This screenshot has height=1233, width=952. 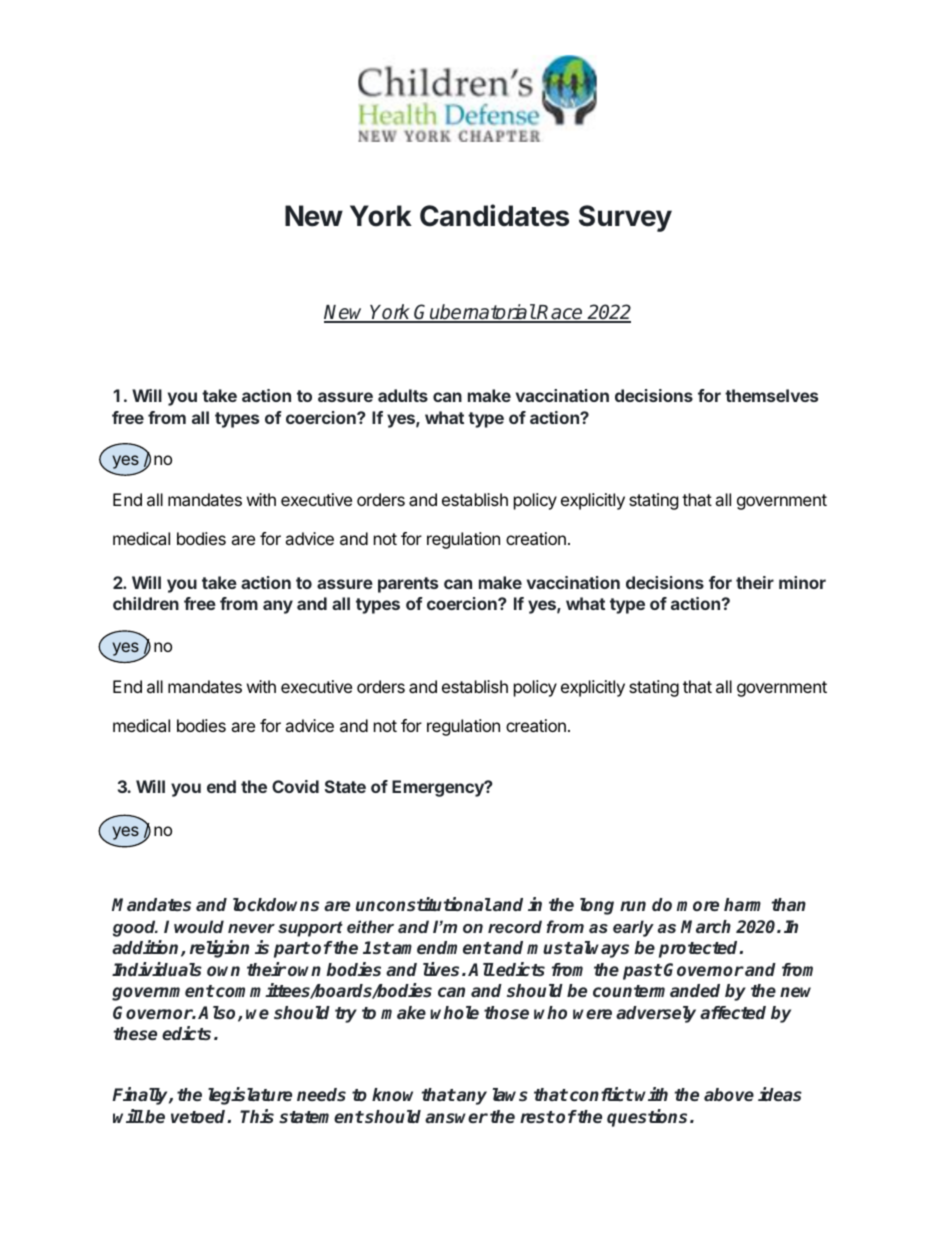 I want to click on parents, so click(x=408, y=585).
